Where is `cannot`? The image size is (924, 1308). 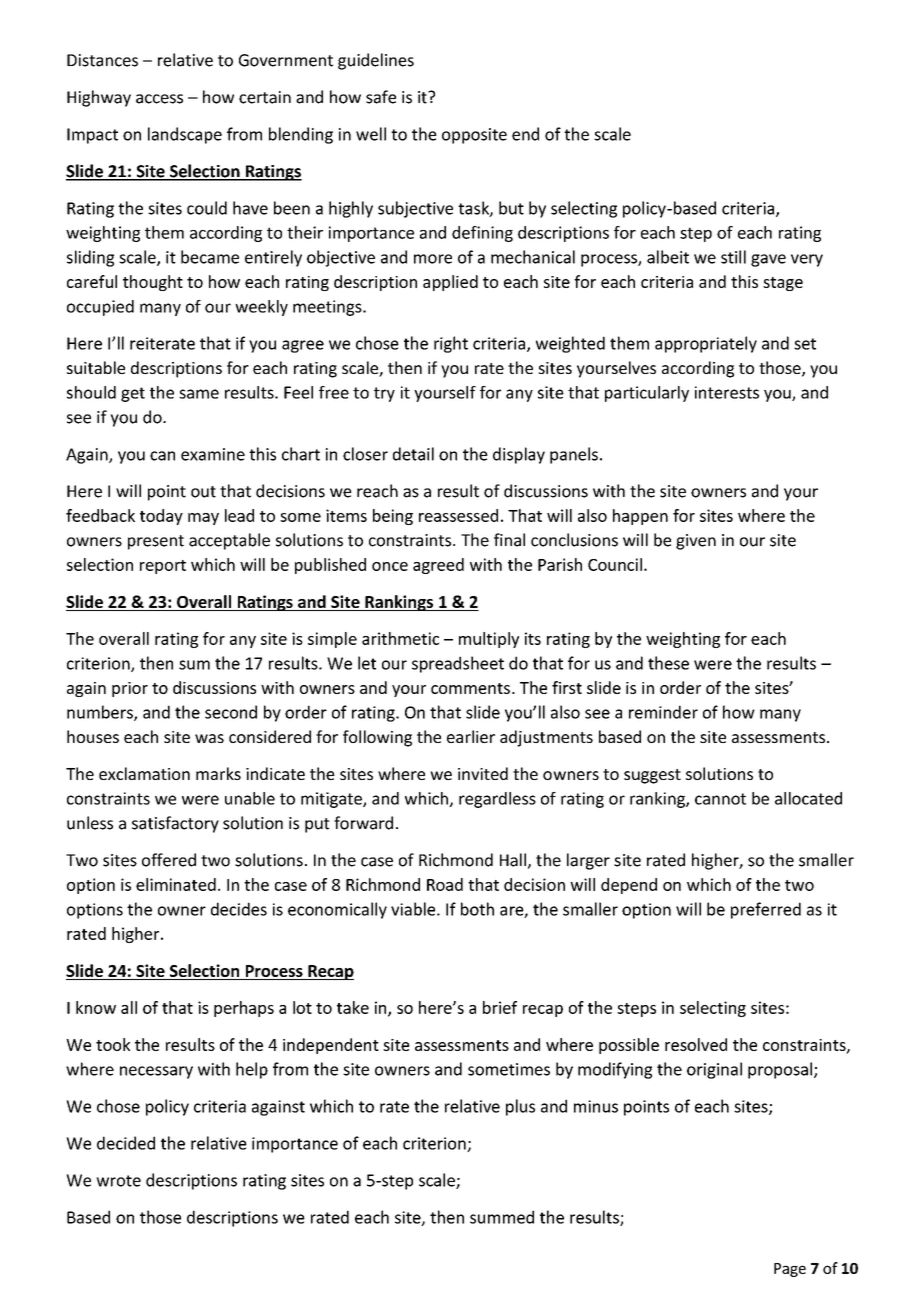
cannot is located at coordinates (720, 799).
